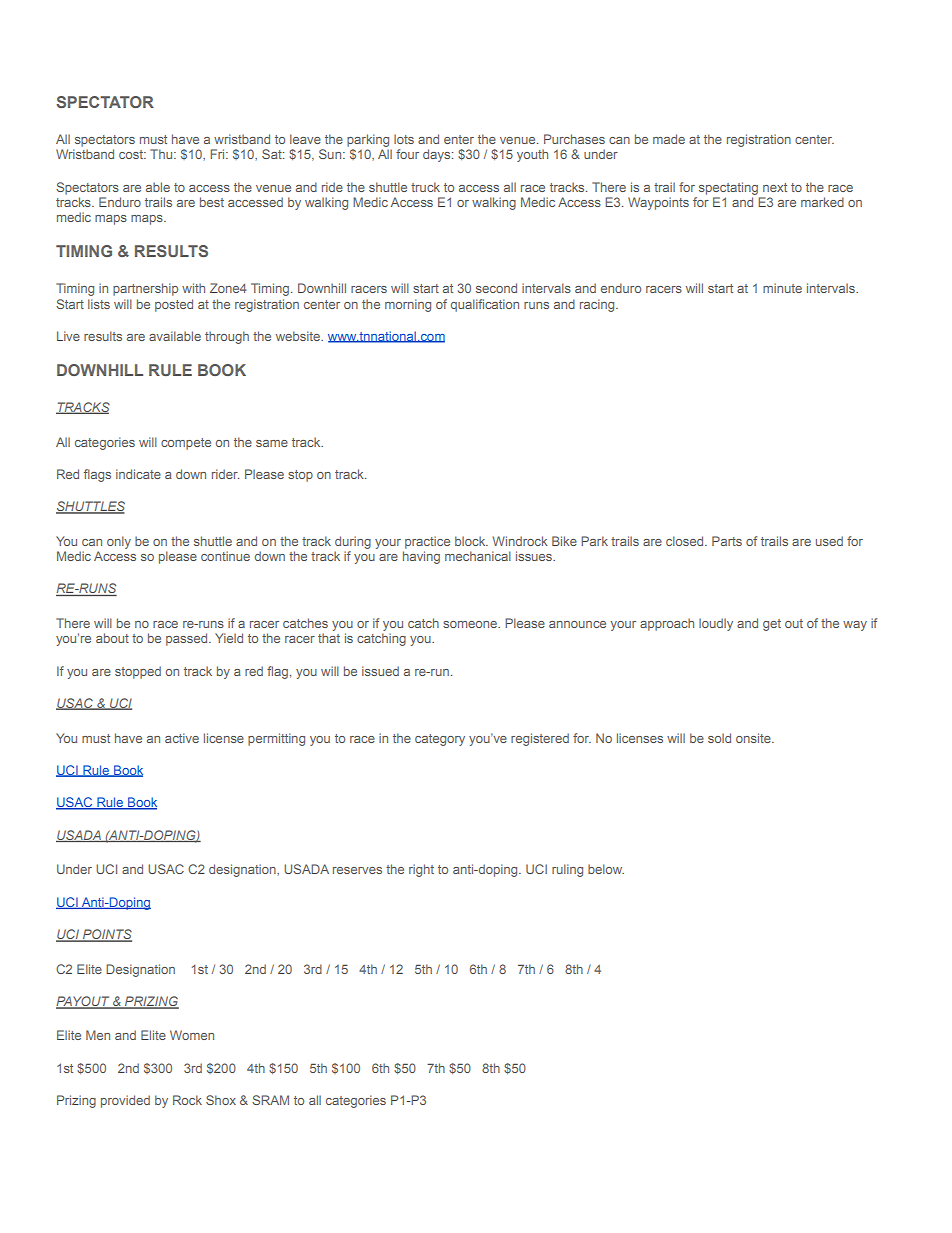 The image size is (952, 1233). What do you see at coordinates (438, 155) in the page?
I see `days` at bounding box center [438, 155].
